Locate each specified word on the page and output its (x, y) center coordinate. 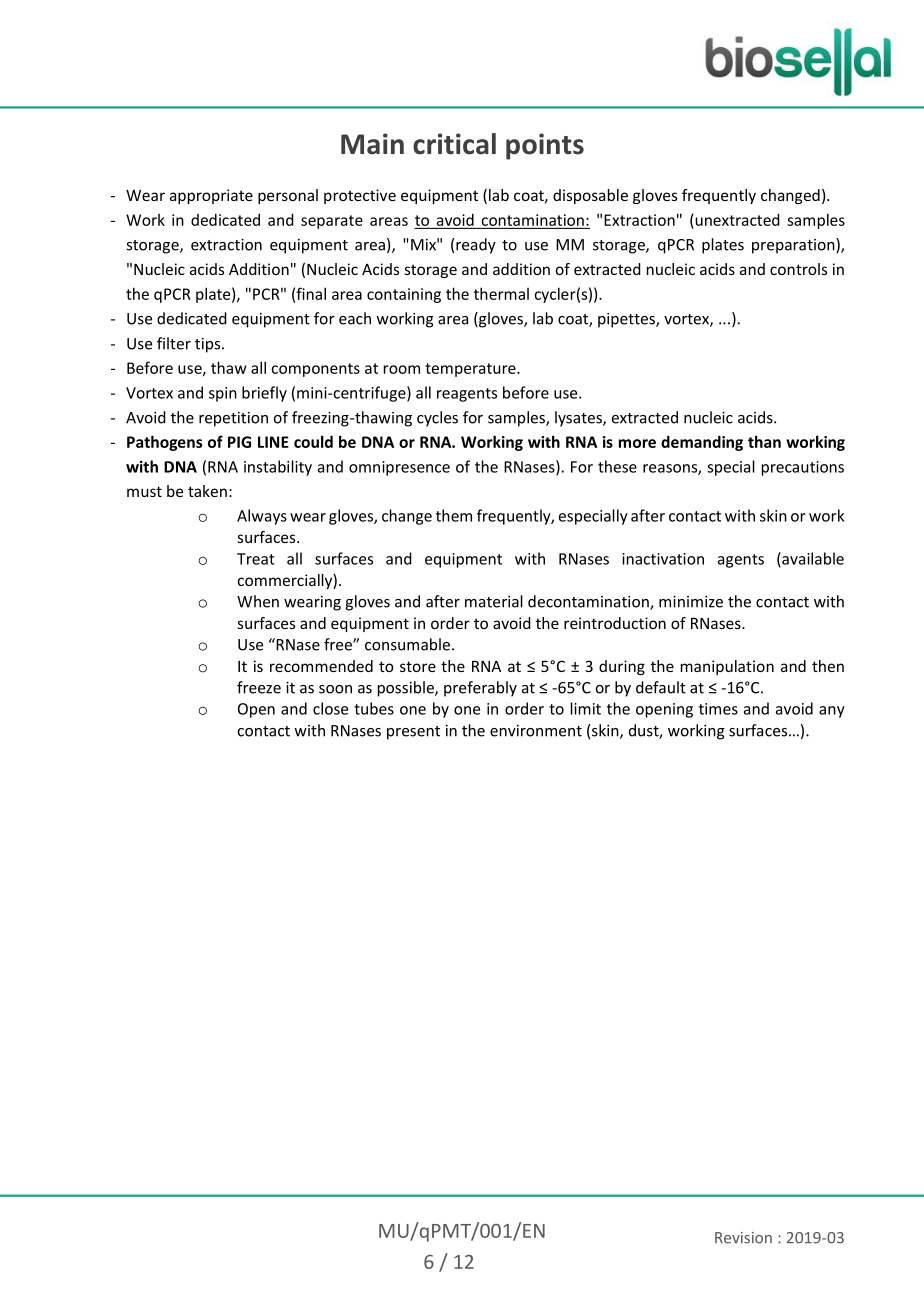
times (718, 709)
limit (586, 708)
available (812, 559)
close (330, 708)
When (258, 601)
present (413, 733)
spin (223, 394)
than (764, 441)
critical (454, 144)
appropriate (211, 196)
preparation (794, 246)
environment (536, 731)
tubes (374, 708)
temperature (471, 370)
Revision (743, 1238)
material (494, 601)
